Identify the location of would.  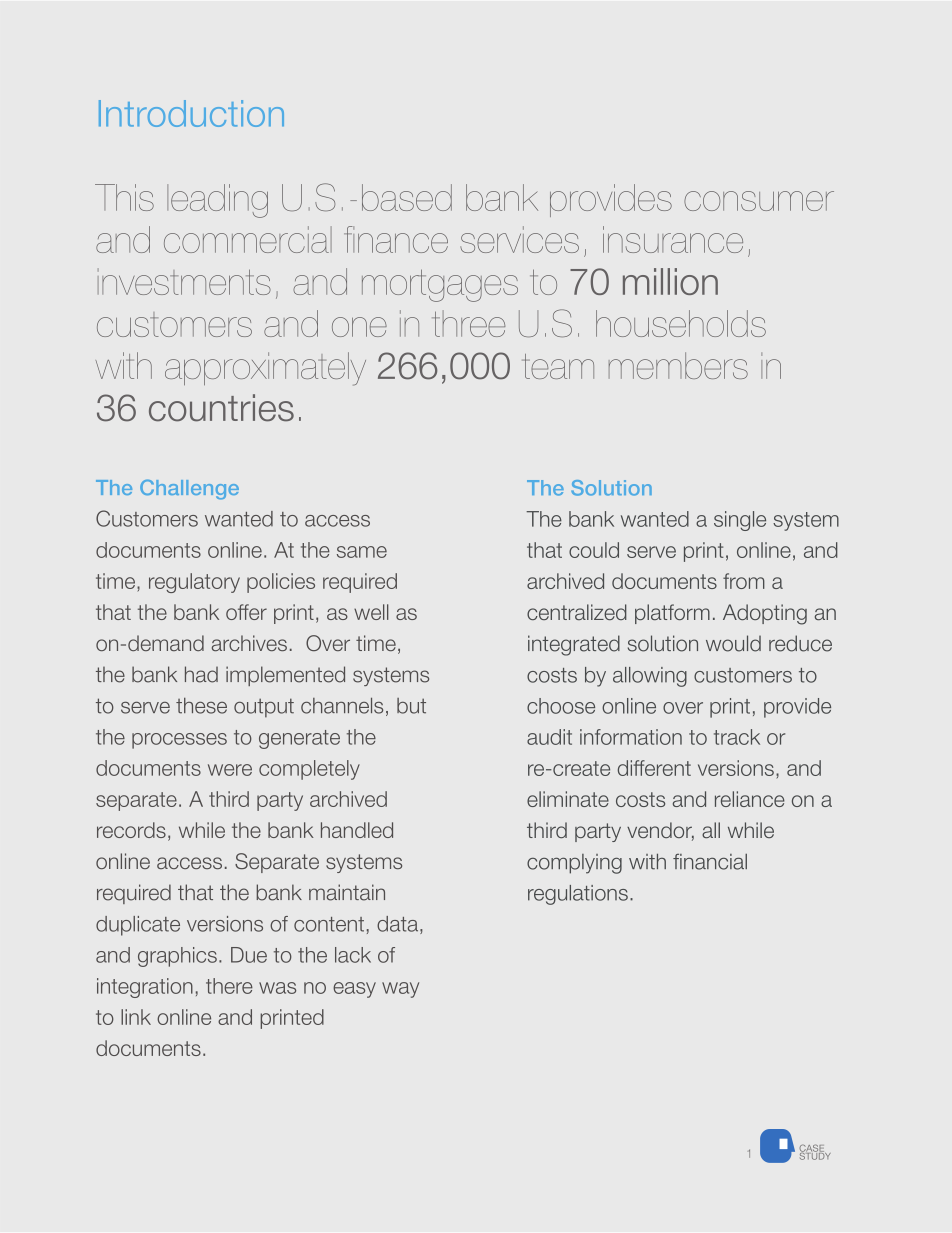
(733, 643).
